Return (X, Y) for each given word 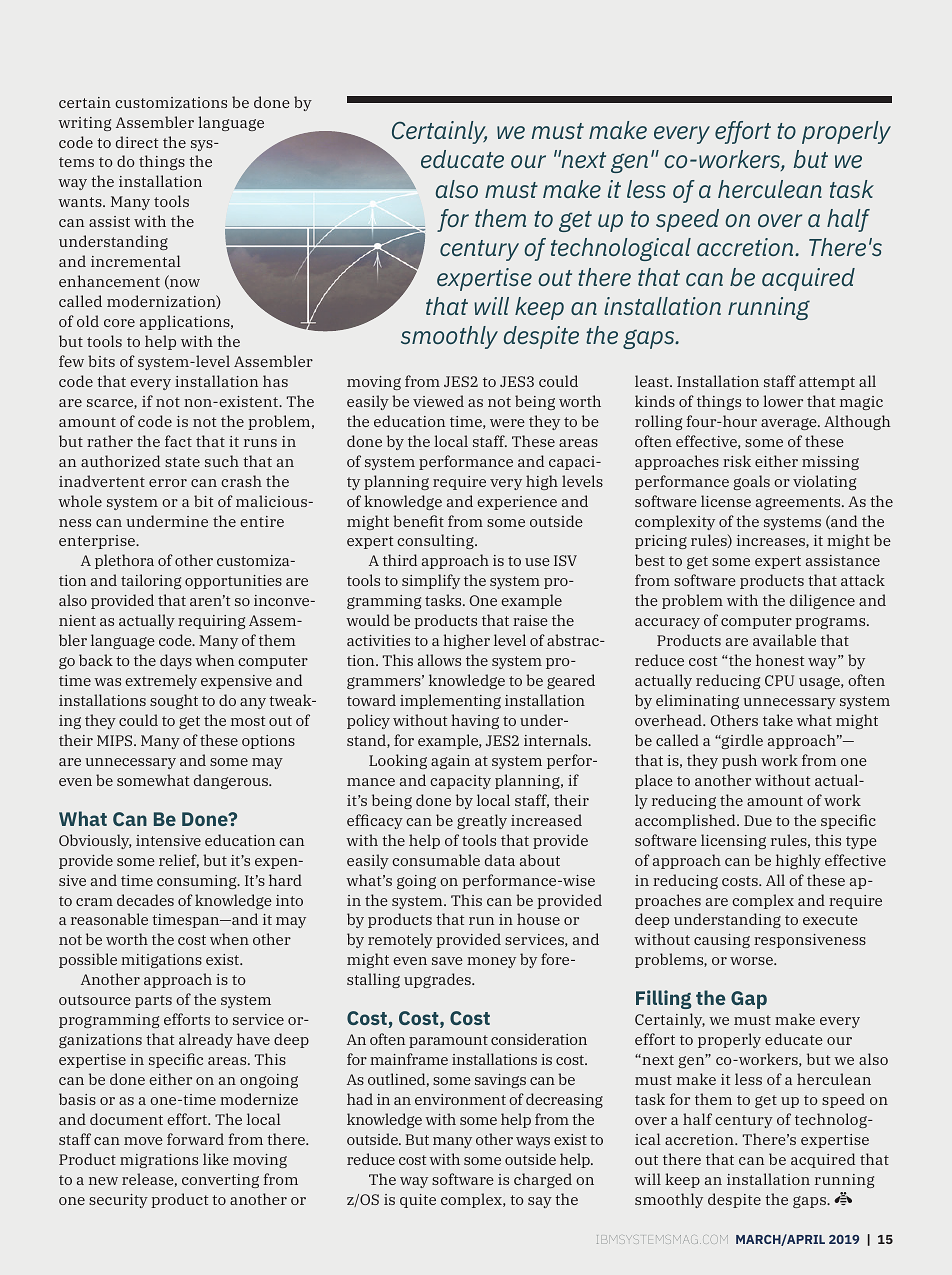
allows (439, 660)
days (176, 661)
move (143, 1141)
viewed (438, 401)
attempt (827, 383)
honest (780, 660)
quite (418, 1201)
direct (137, 142)
